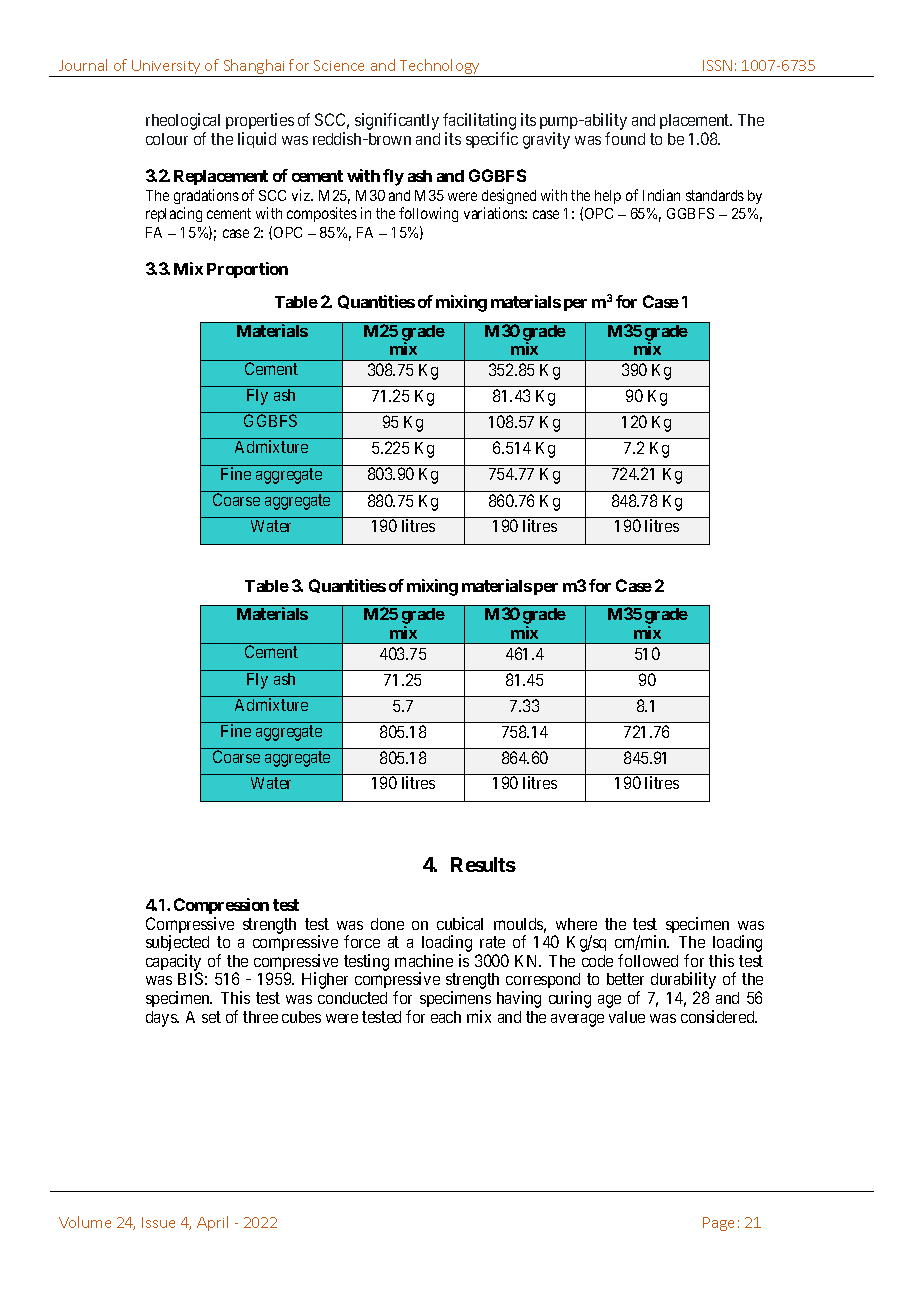 Image resolution: width=924 pixels, height=1308 pixels. Describe the element at coordinates (158, 1222) in the screenshot. I see `Issue` at that location.
